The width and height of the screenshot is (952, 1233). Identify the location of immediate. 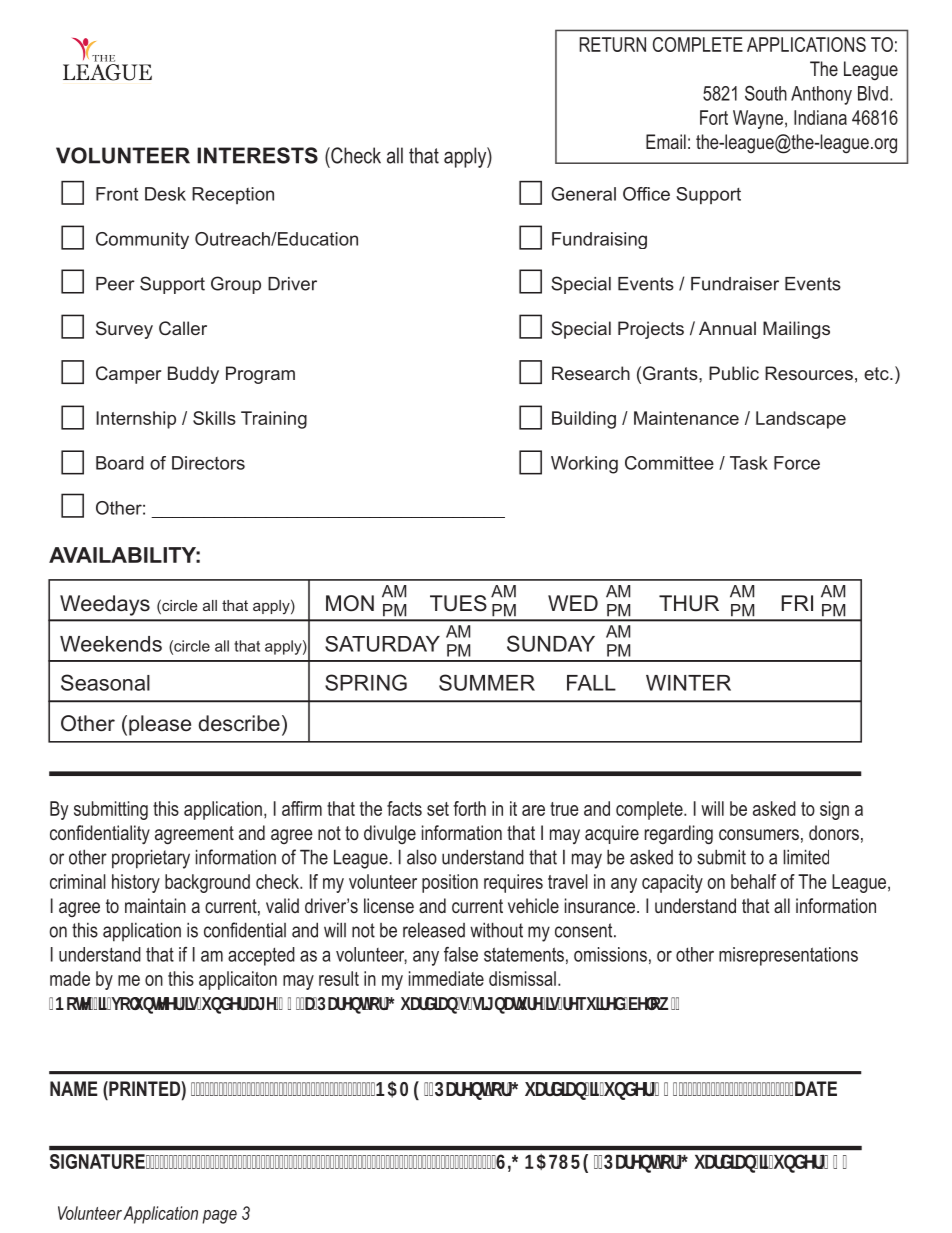
(446, 978).
